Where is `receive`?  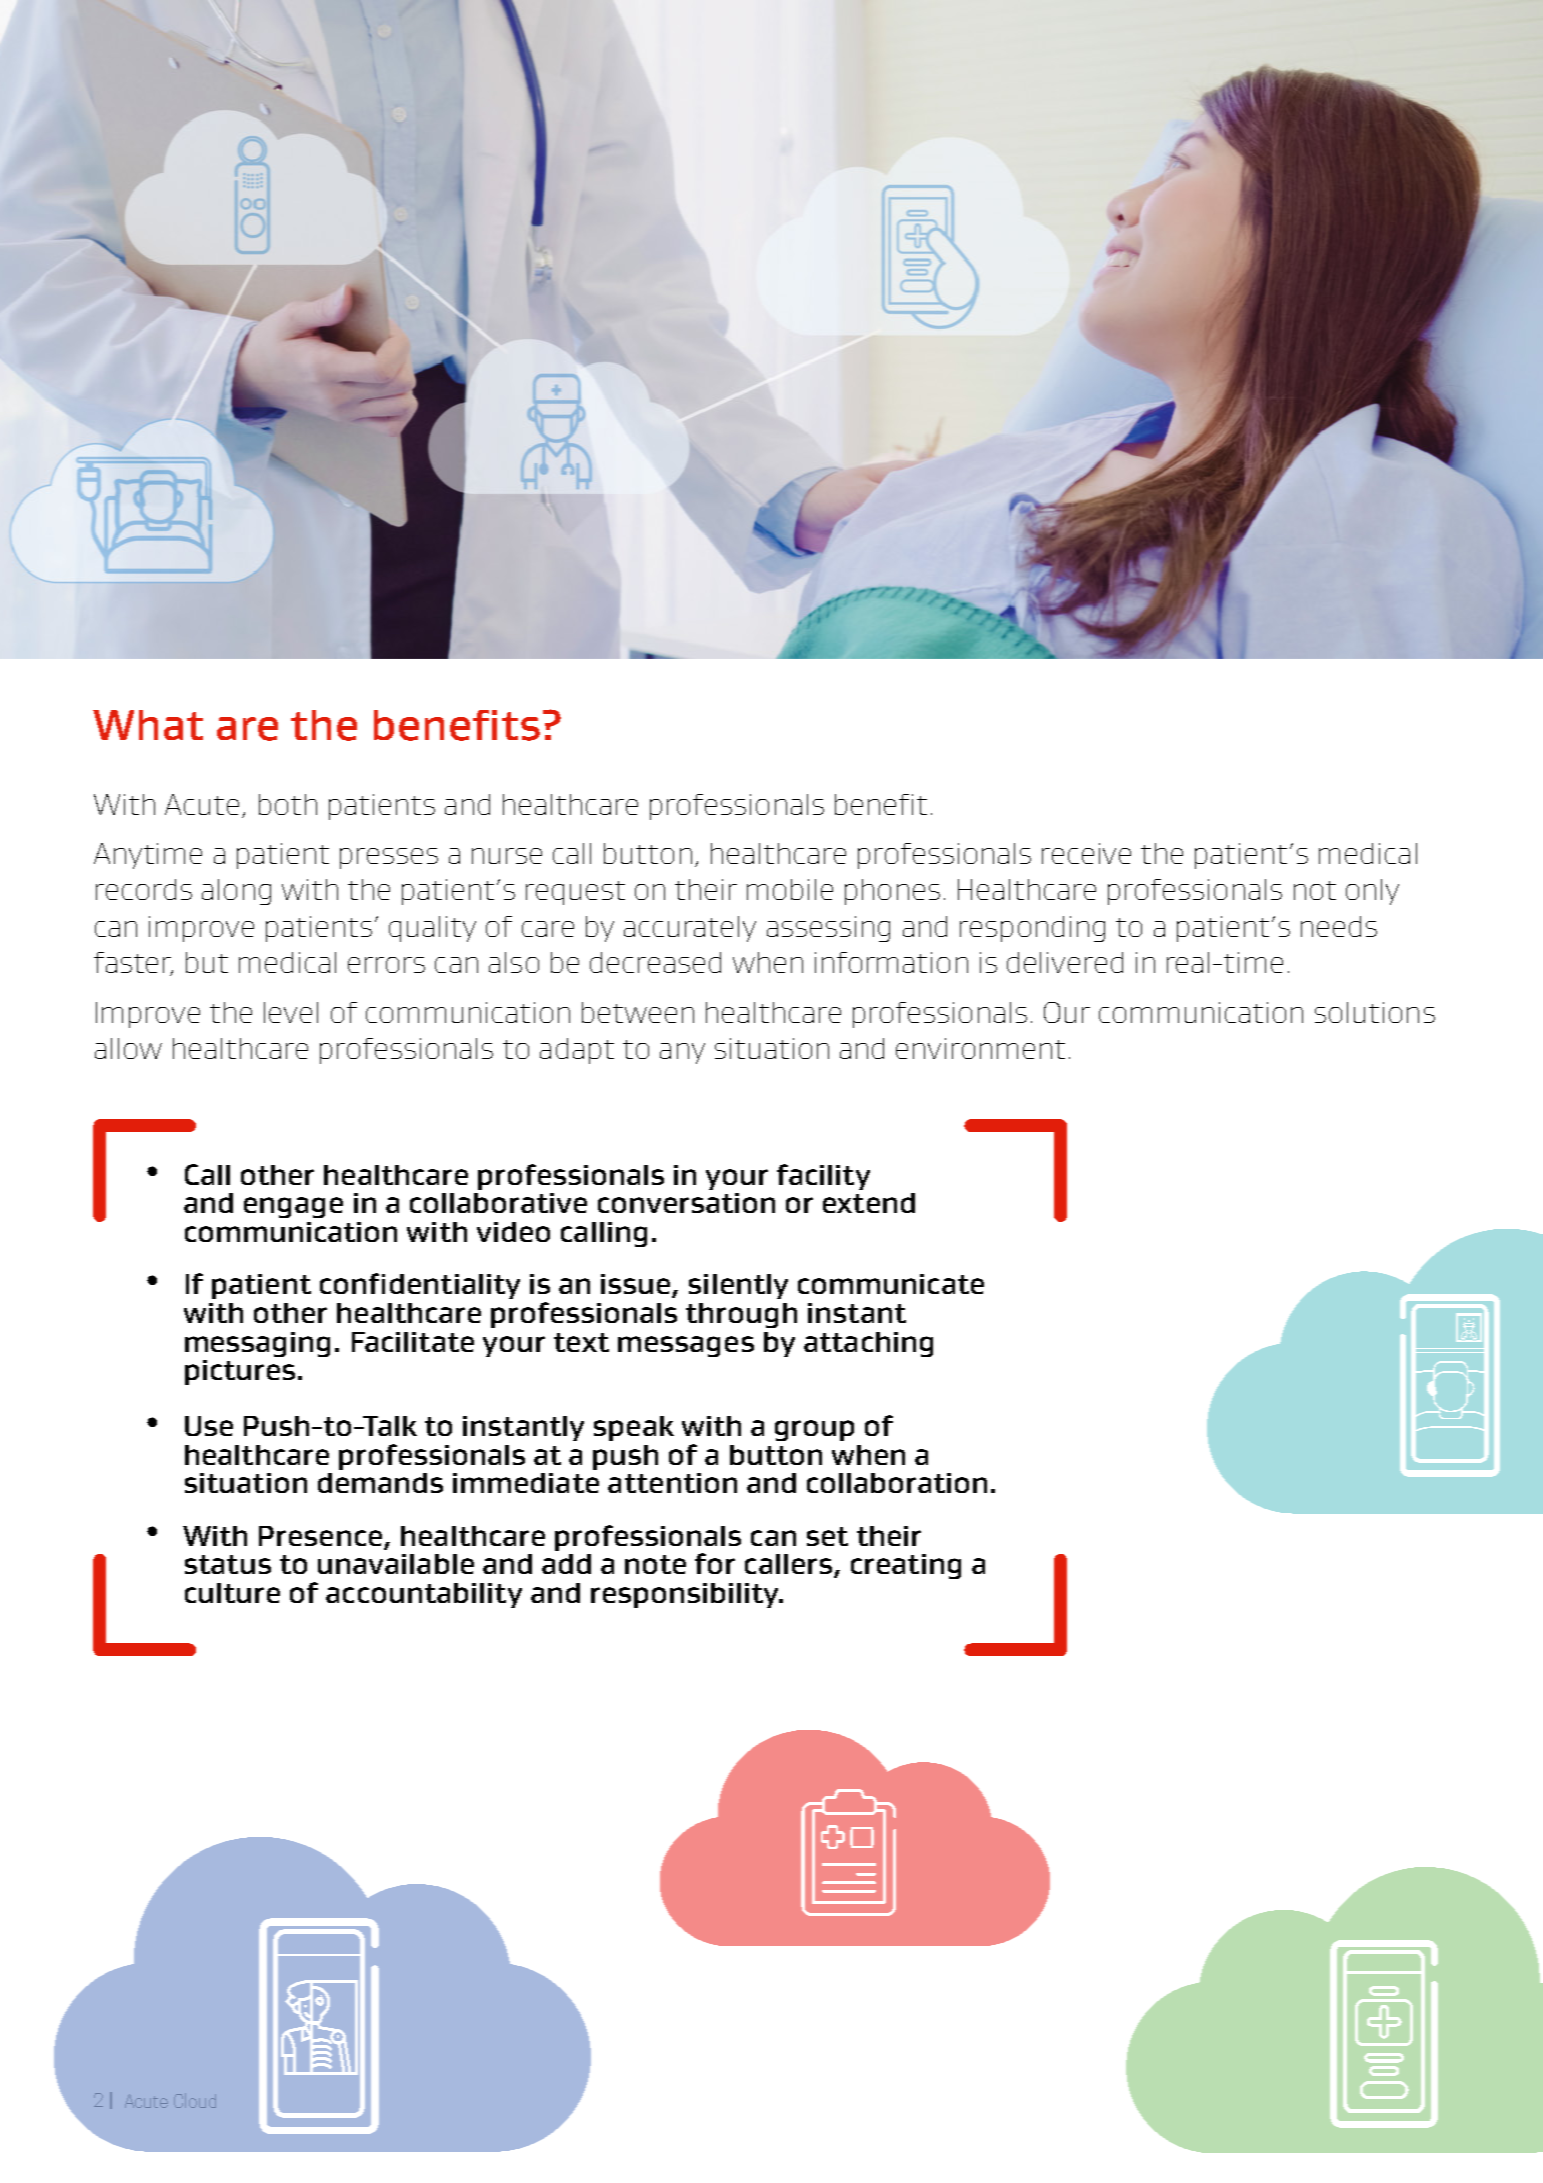
receive is located at coordinates (1086, 853).
